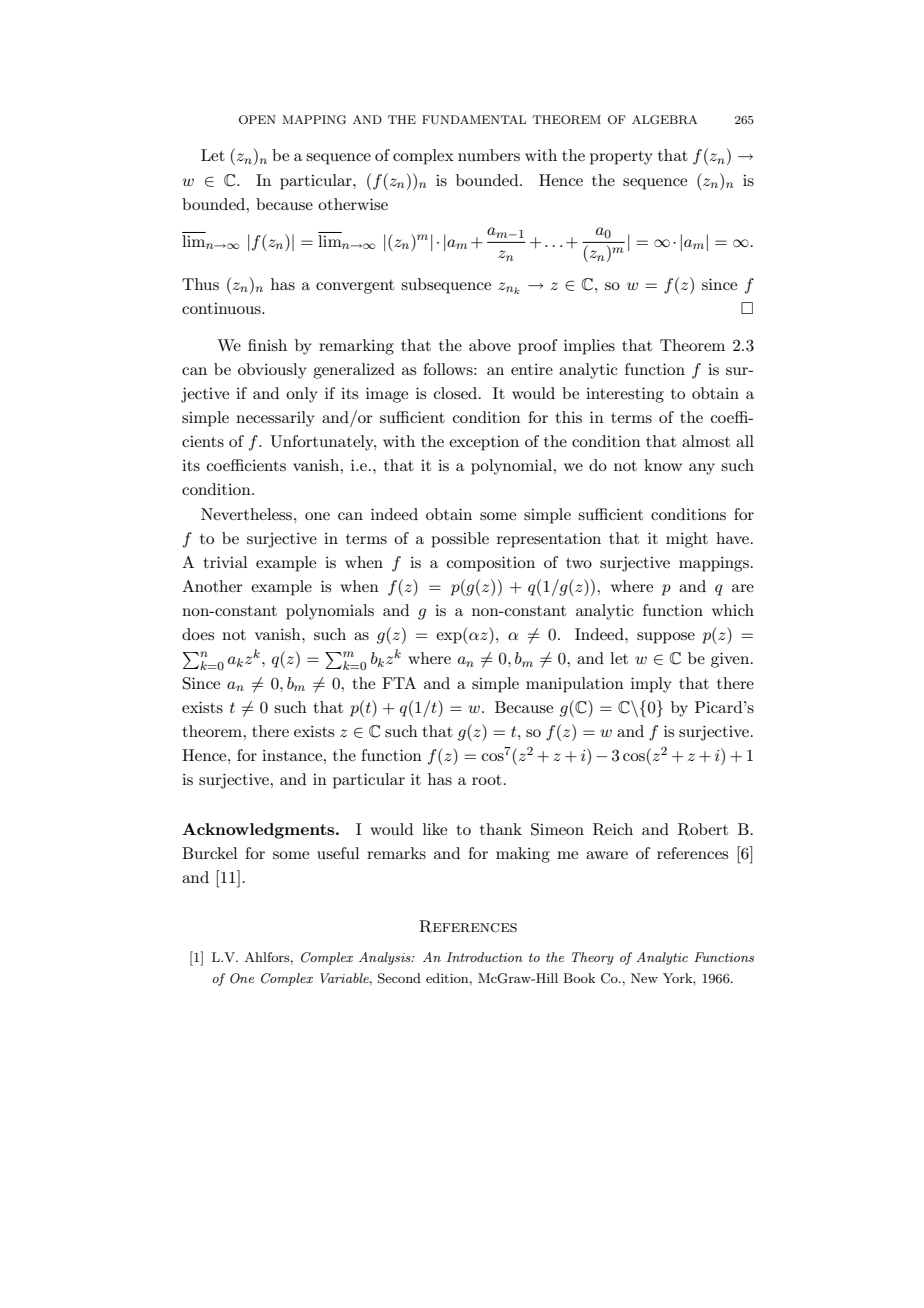 The image size is (924, 1308). What do you see at coordinates (687, 540) in the image?
I see `might` at bounding box center [687, 540].
